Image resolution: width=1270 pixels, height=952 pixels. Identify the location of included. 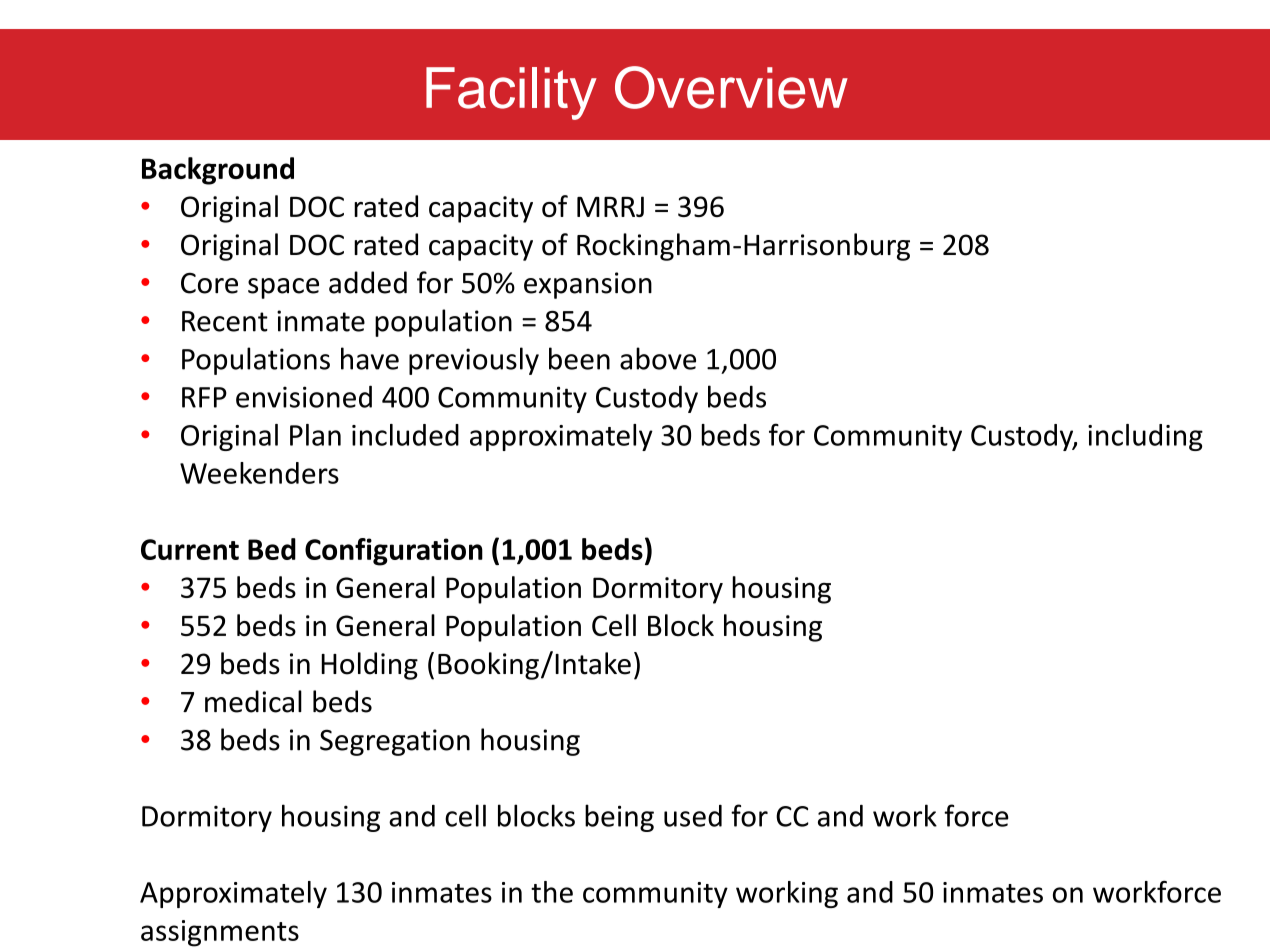
(405, 435).
